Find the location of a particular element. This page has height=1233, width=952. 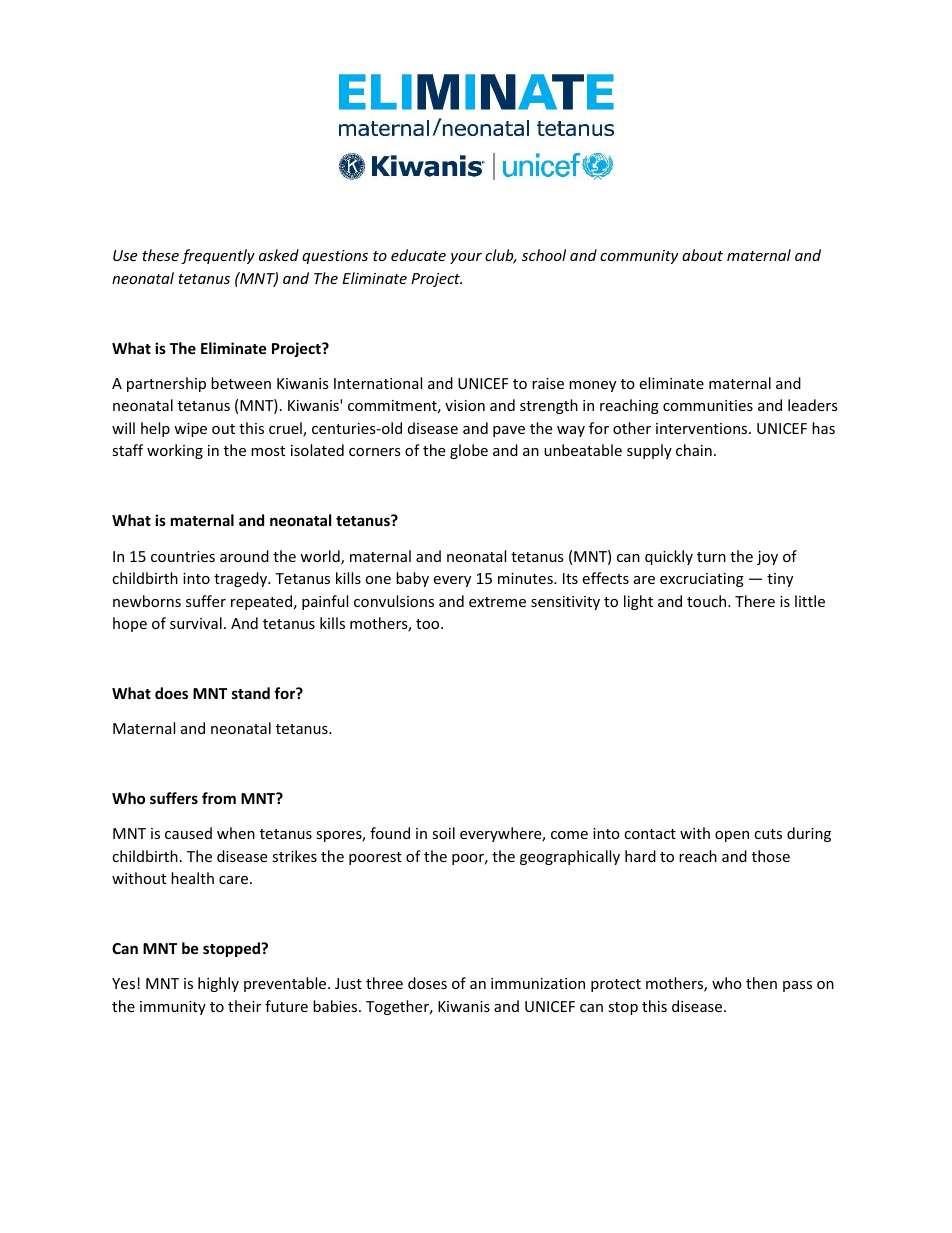

frequently is located at coordinates (218, 256).
